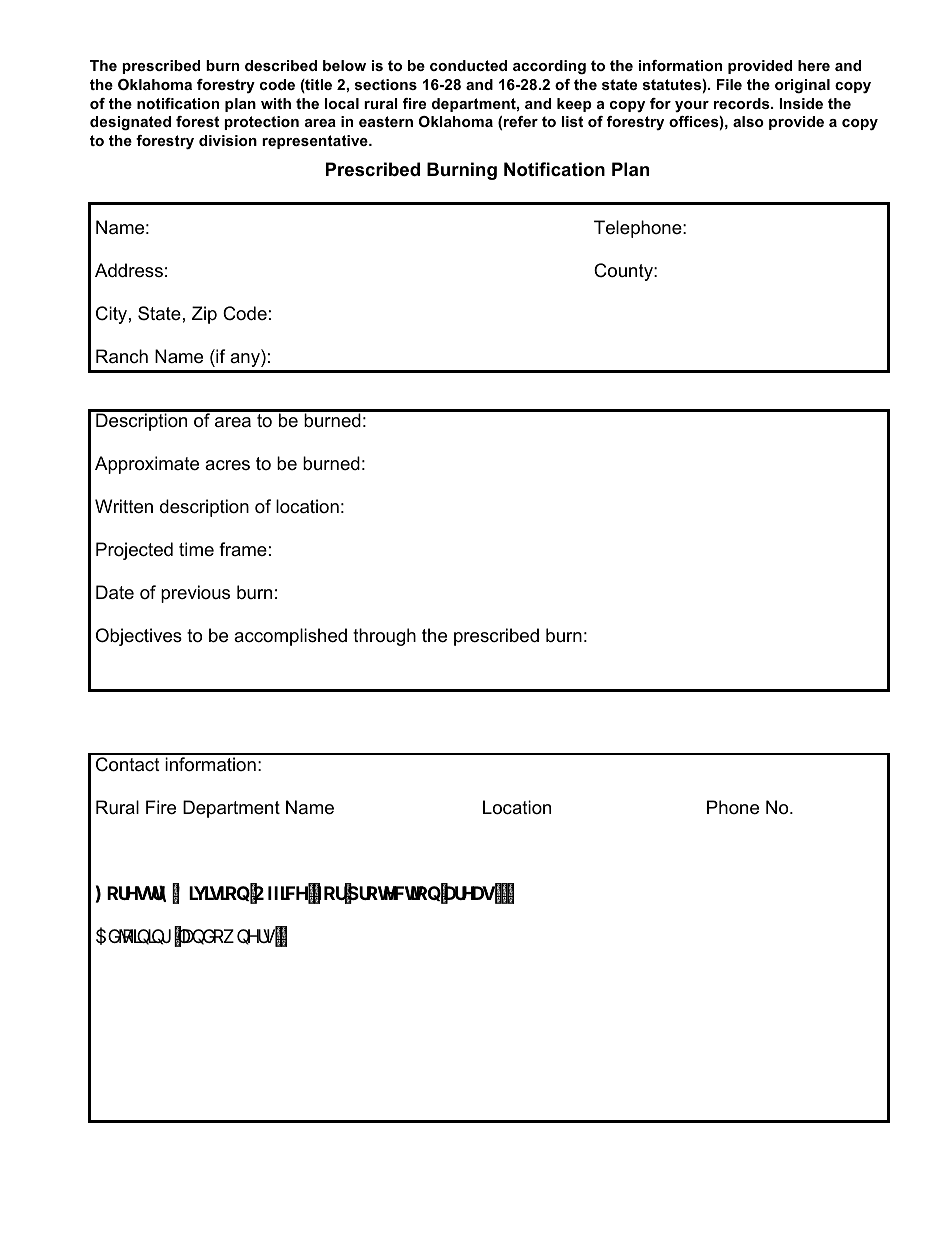  Describe the element at coordinates (281, 65) in the screenshot. I see `described` at that location.
